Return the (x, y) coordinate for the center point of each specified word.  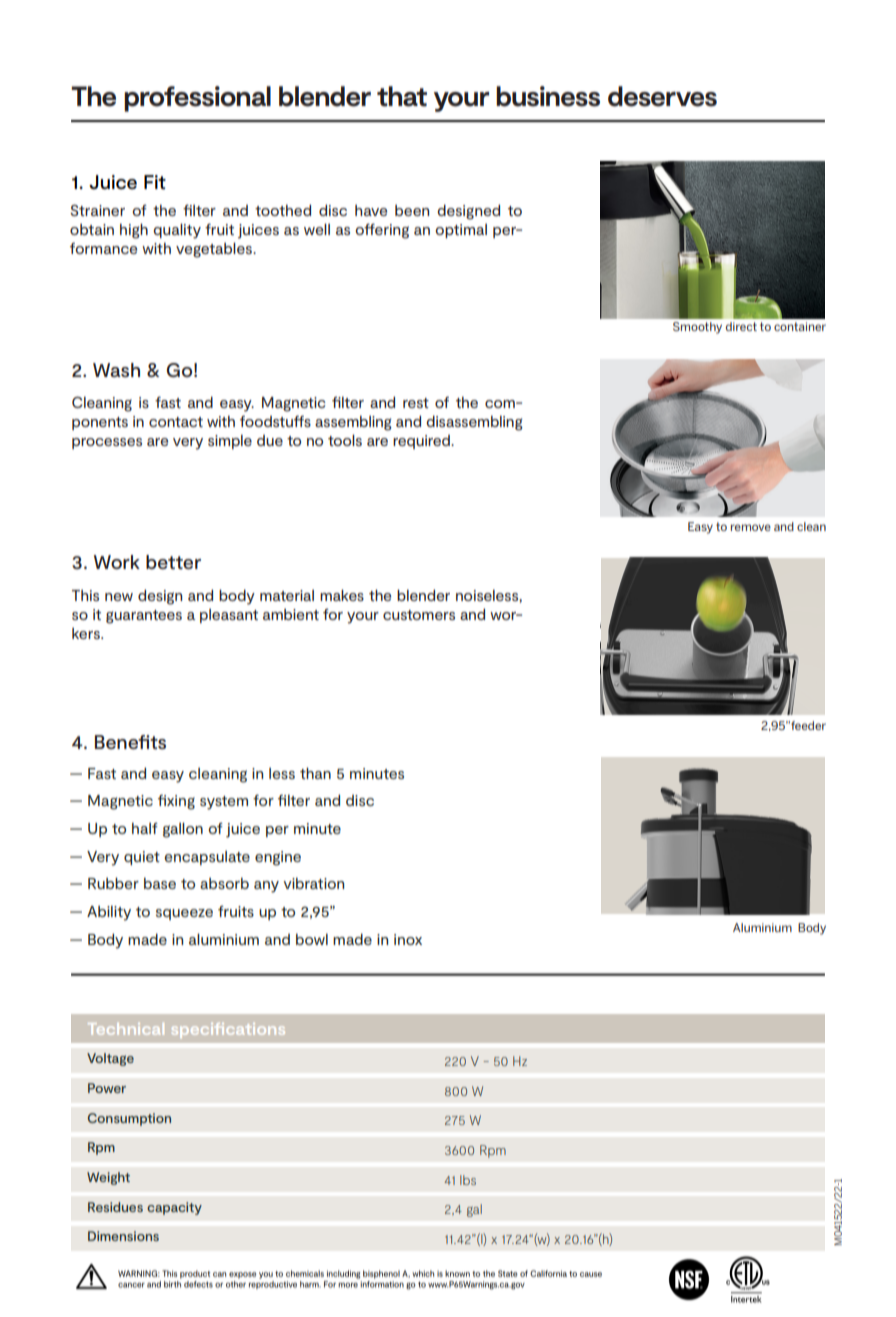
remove (751, 527)
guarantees (144, 617)
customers (419, 615)
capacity (174, 1208)
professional (197, 99)
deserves (662, 96)
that (402, 96)
